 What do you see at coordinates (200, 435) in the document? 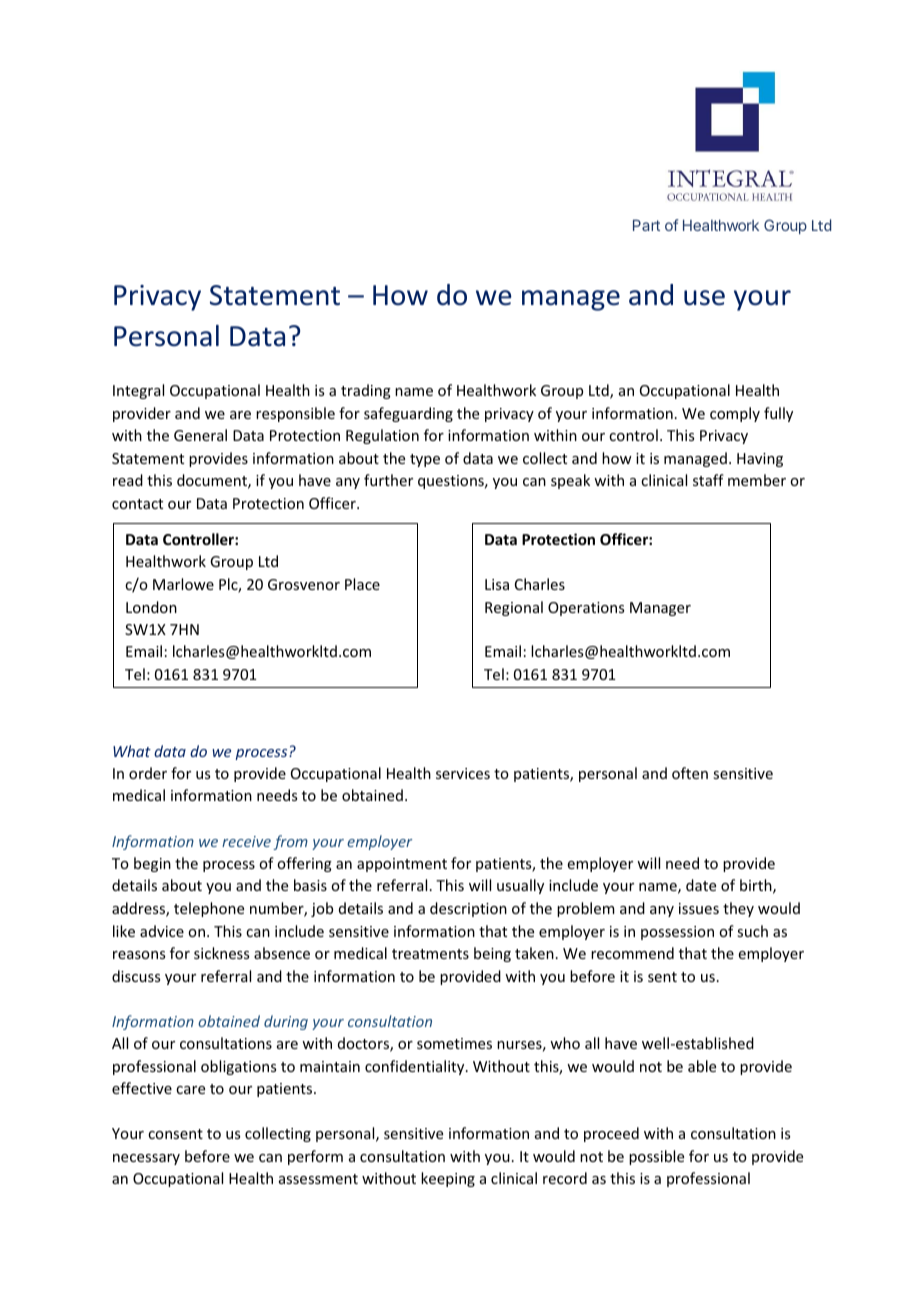
I see `General` at bounding box center [200, 435].
